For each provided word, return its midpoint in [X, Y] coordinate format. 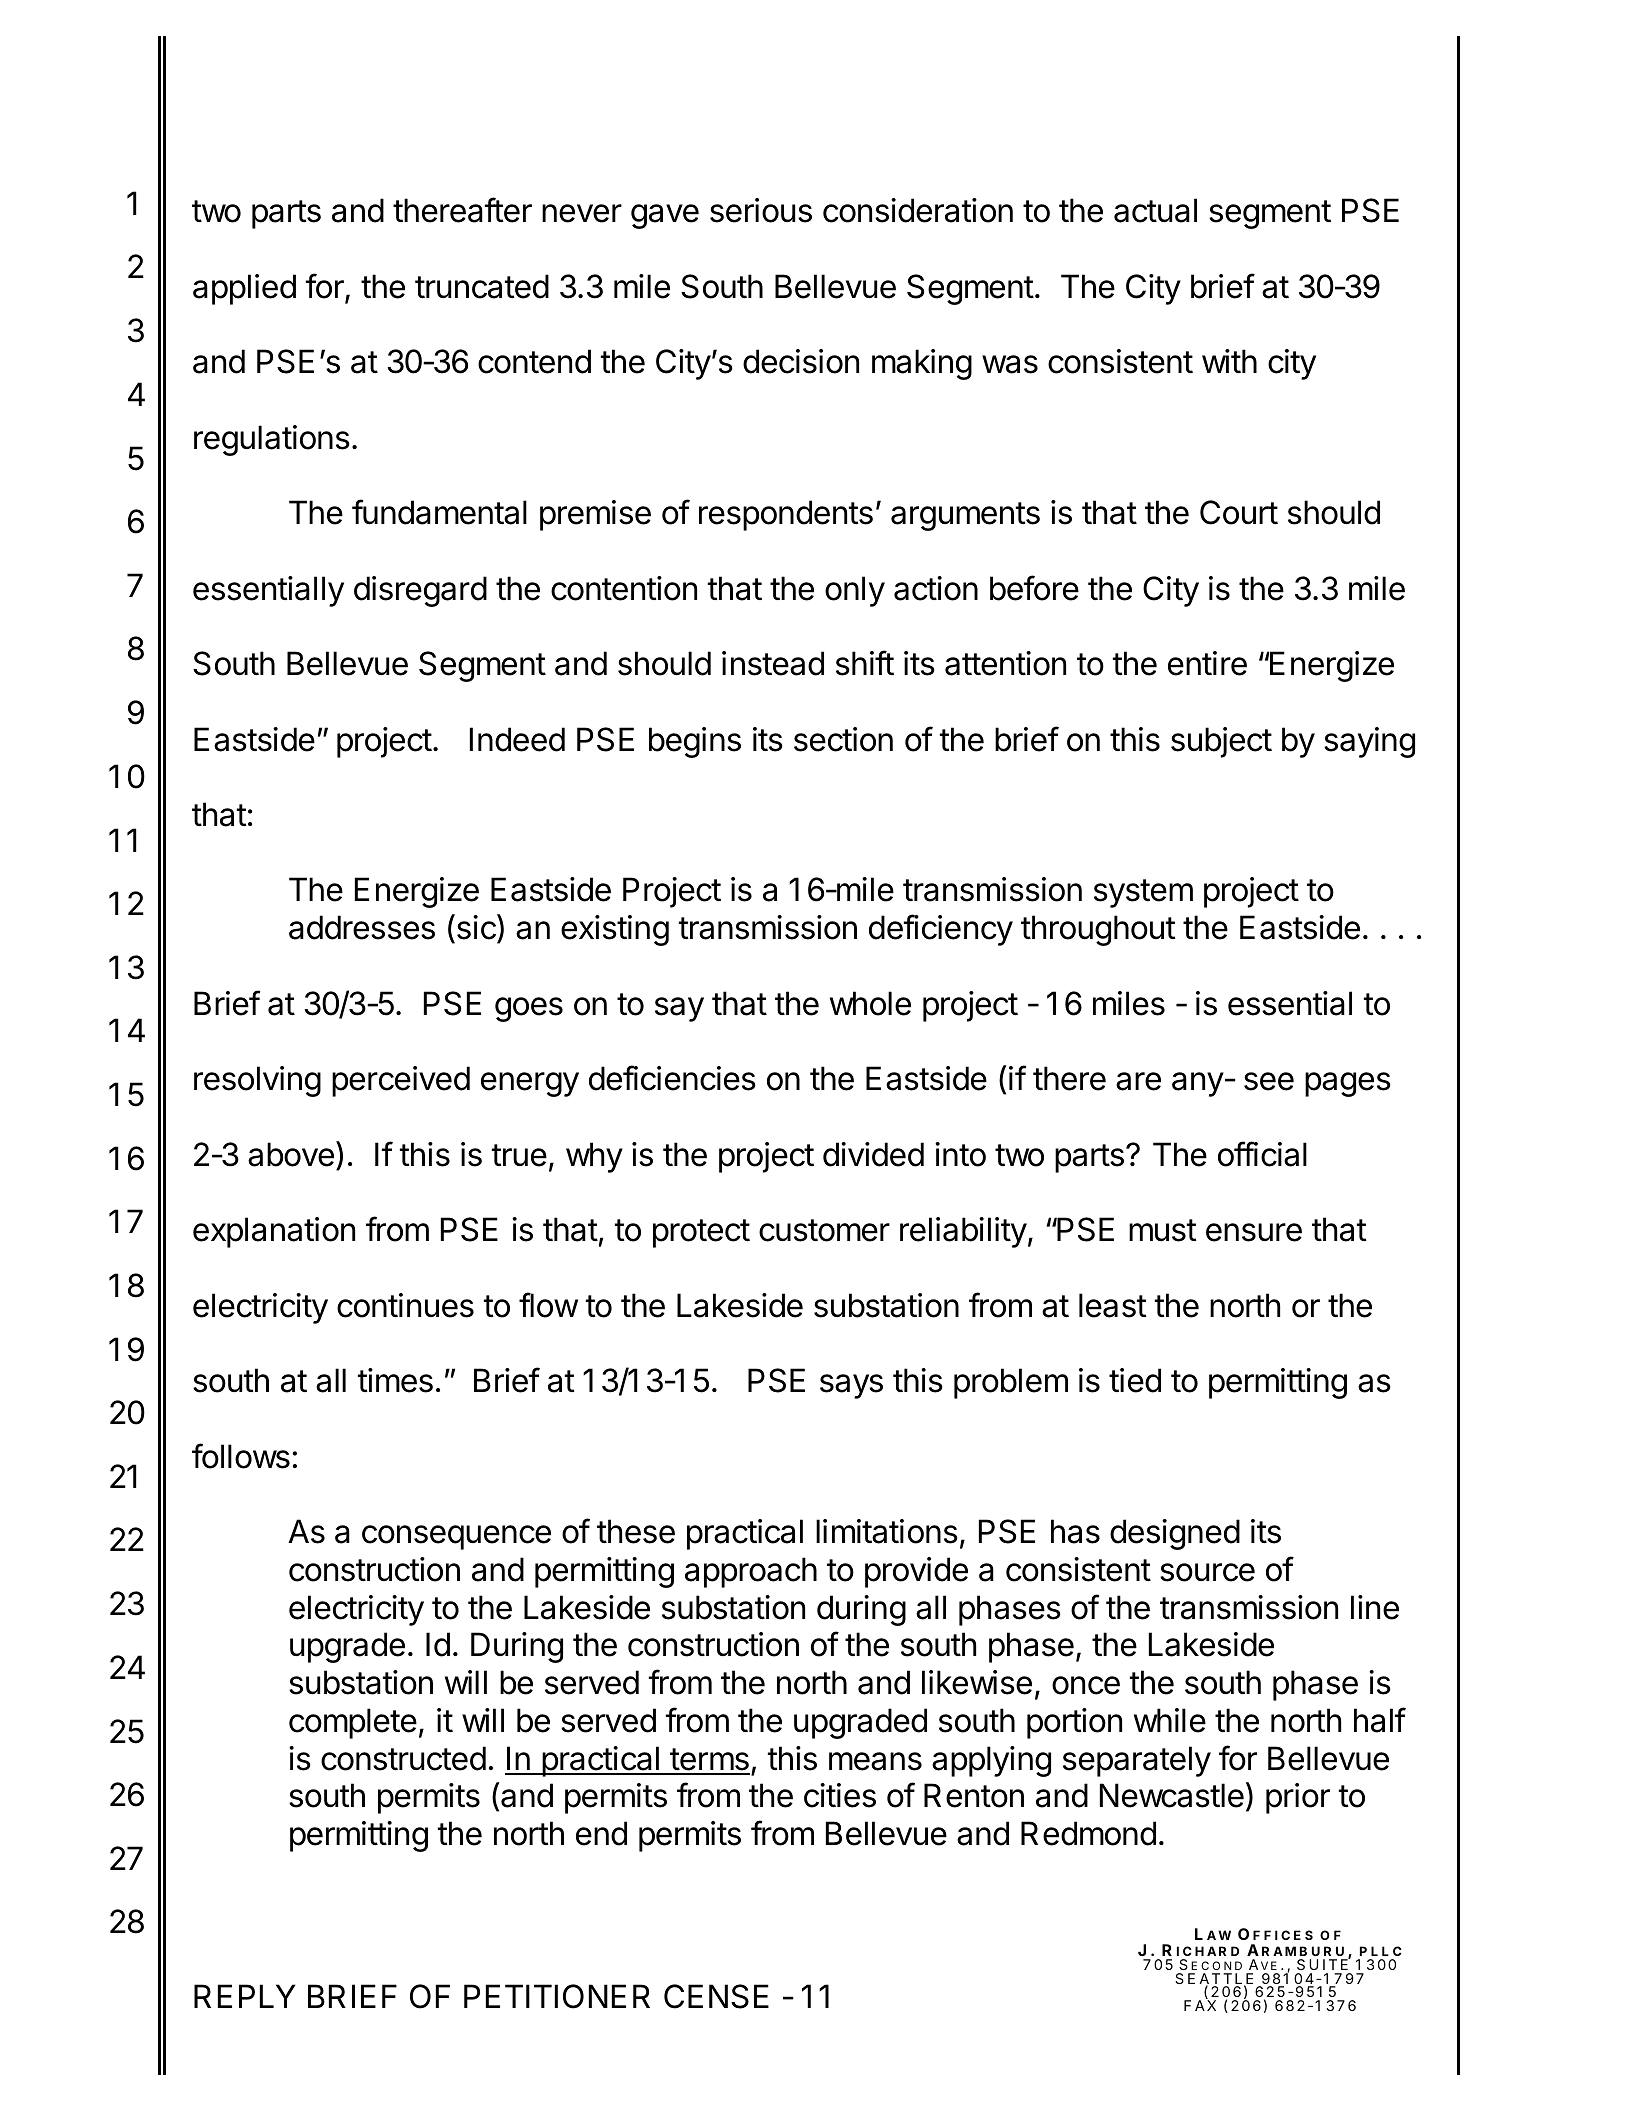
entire [1207, 663]
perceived [401, 1081]
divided [873, 1154]
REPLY [244, 1996]
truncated [482, 286]
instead [773, 663]
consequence [456, 1537]
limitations [887, 1531]
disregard [420, 591]
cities [840, 1795]
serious [761, 210]
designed [1175, 1534]
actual [1155, 210]
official [1262, 1154]
